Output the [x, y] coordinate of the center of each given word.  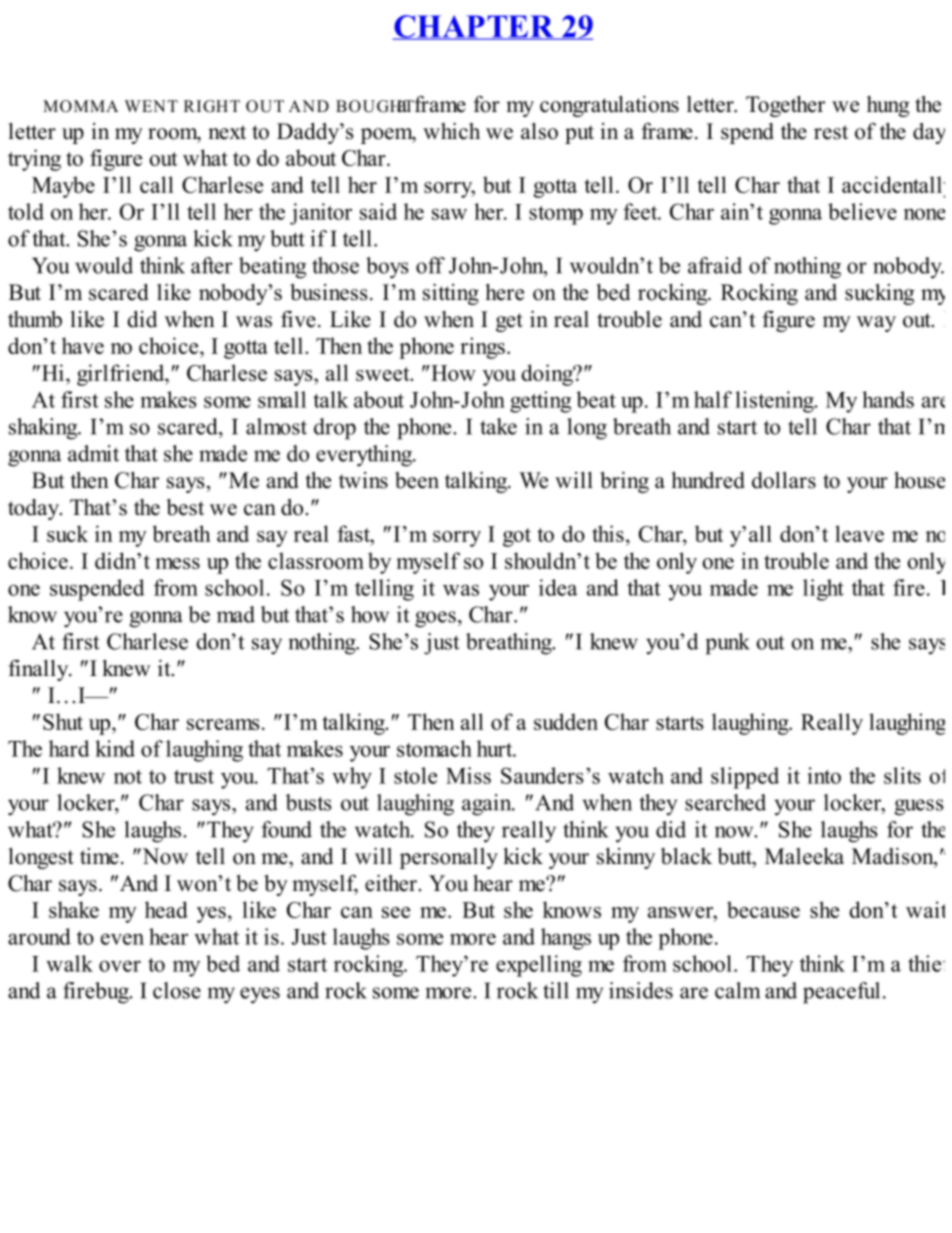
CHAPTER [474, 27]
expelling [539, 966]
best [185, 507]
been [417, 480]
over [120, 966]
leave [859, 533]
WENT [151, 106]
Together [785, 106]
